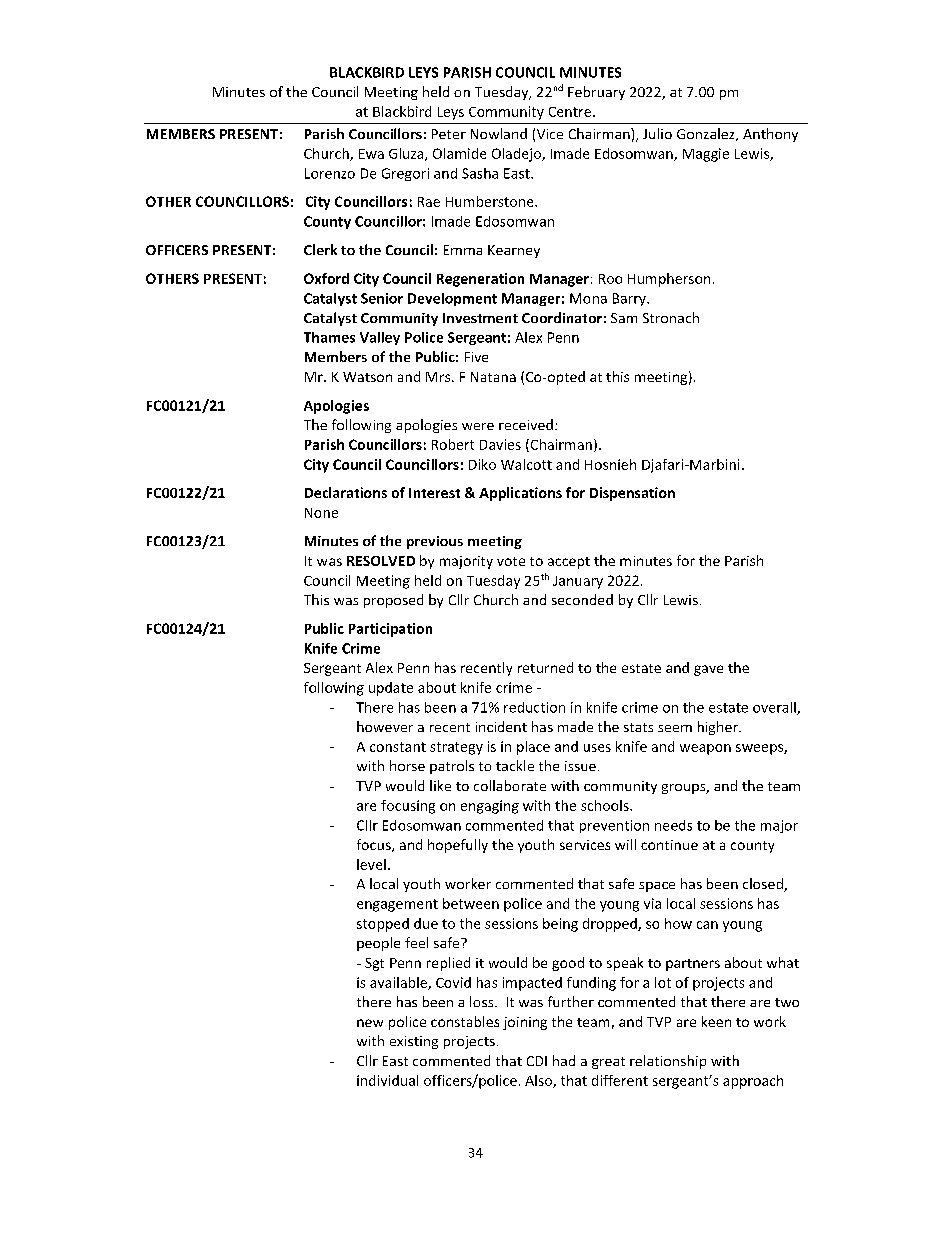 The image size is (952, 1233). What do you see at coordinates (707, 134) in the screenshot?
I see `Gonzalez` at bounding box center [707, 134].
